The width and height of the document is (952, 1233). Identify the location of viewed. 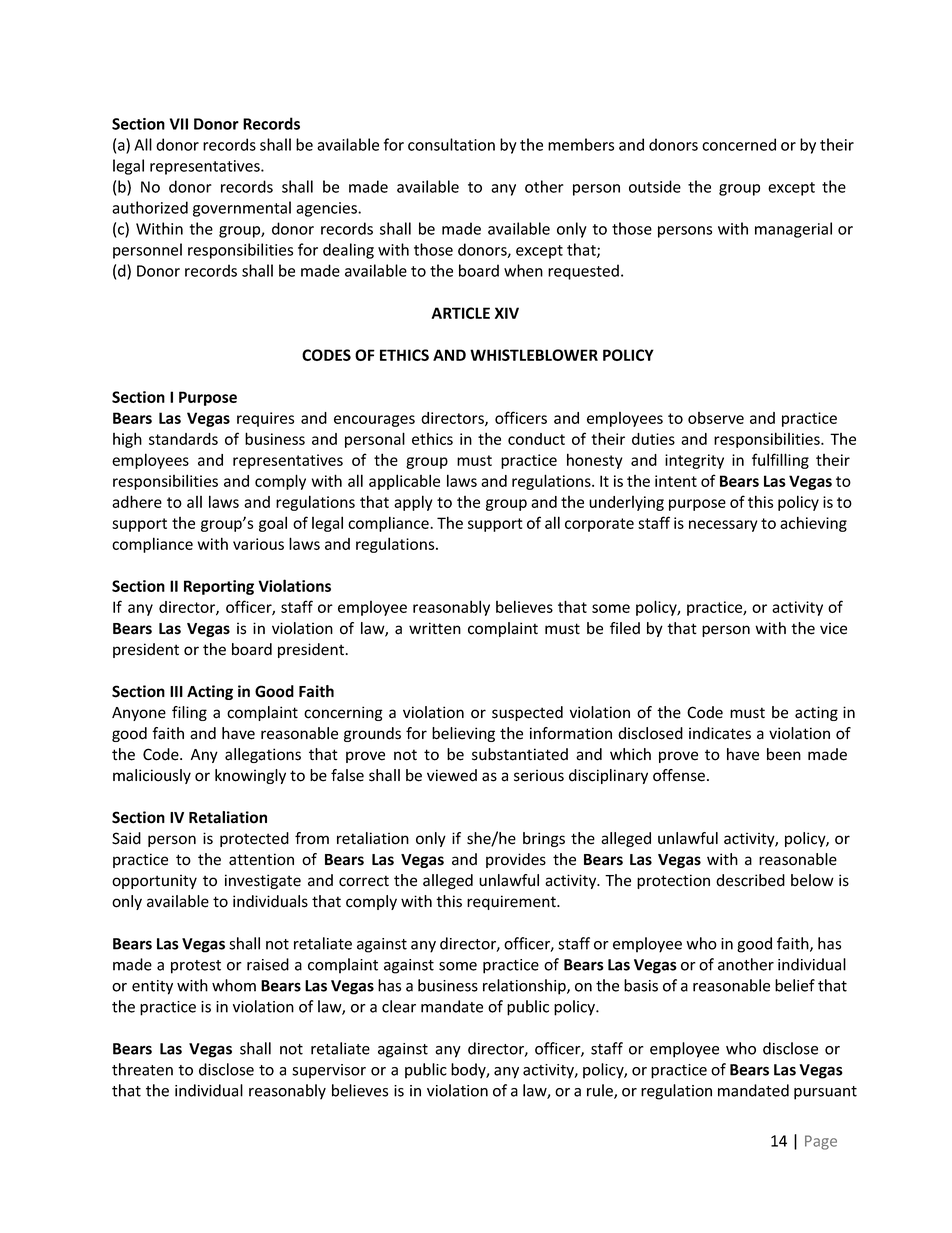
(452, 775).
